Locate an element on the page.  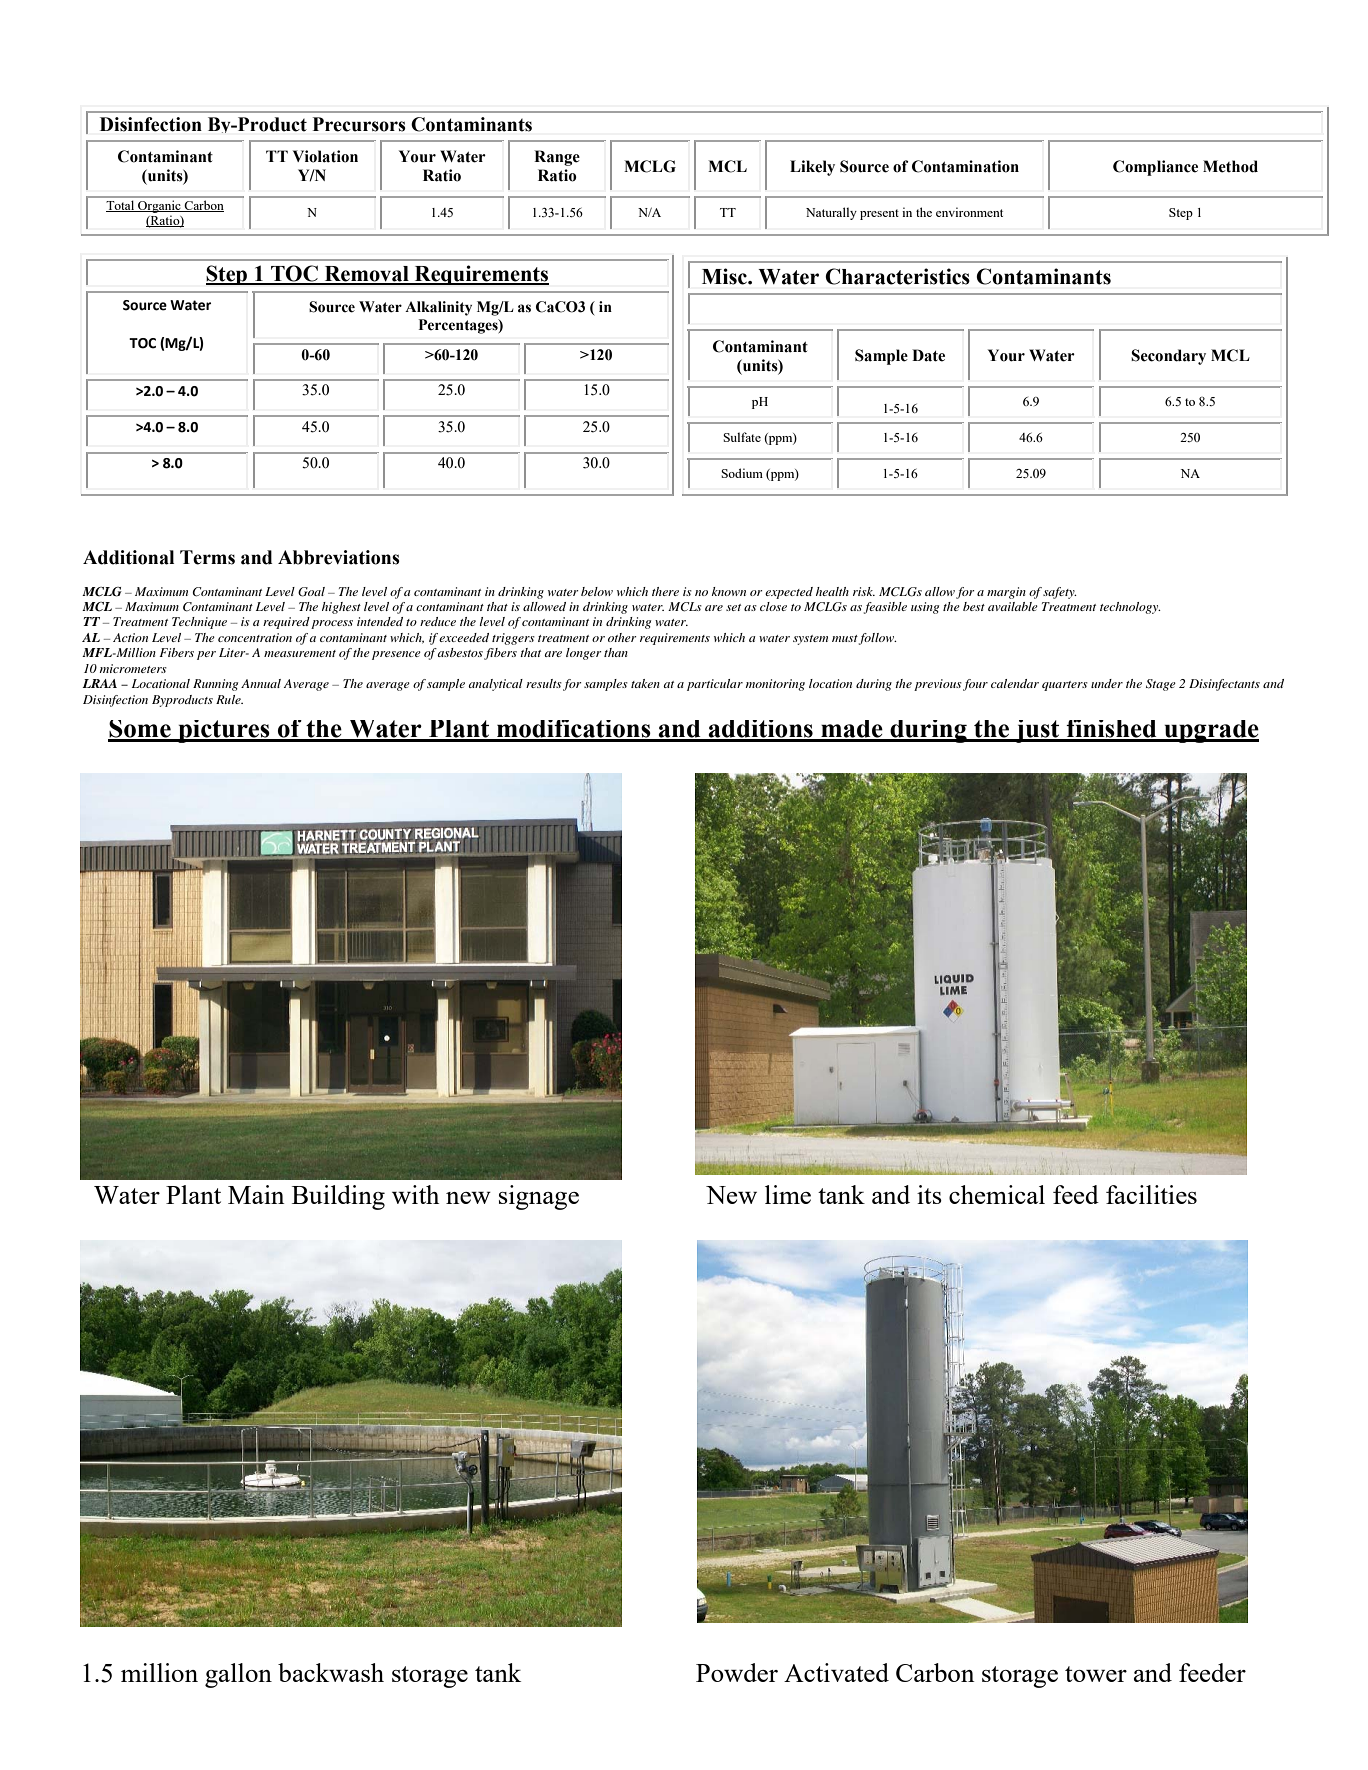
gallon is located at coordinates (238, 1675).
